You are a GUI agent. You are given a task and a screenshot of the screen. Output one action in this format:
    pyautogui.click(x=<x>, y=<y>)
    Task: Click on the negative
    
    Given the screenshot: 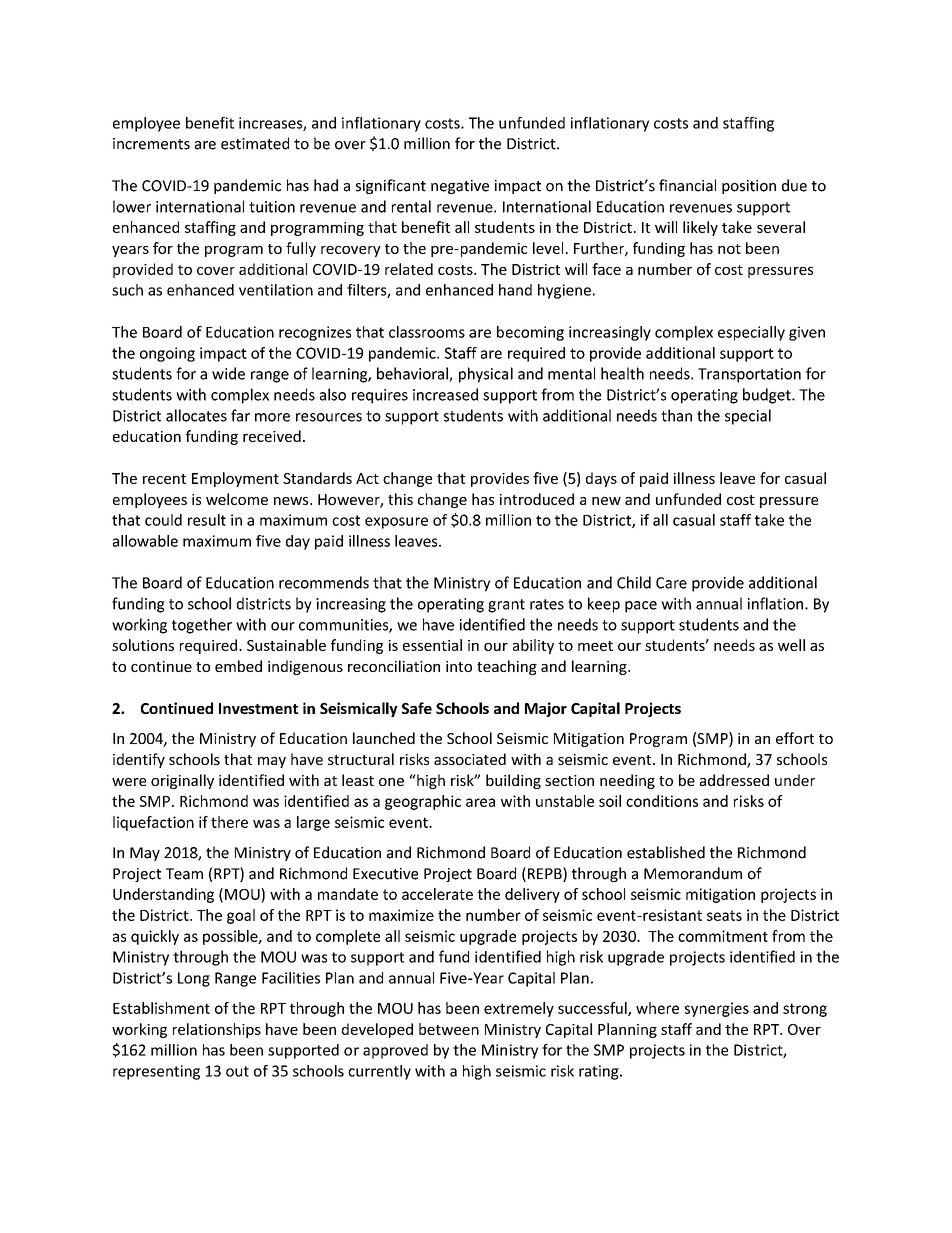 What is the action you would take?
    pyautogui.click(x=460, y=187)
